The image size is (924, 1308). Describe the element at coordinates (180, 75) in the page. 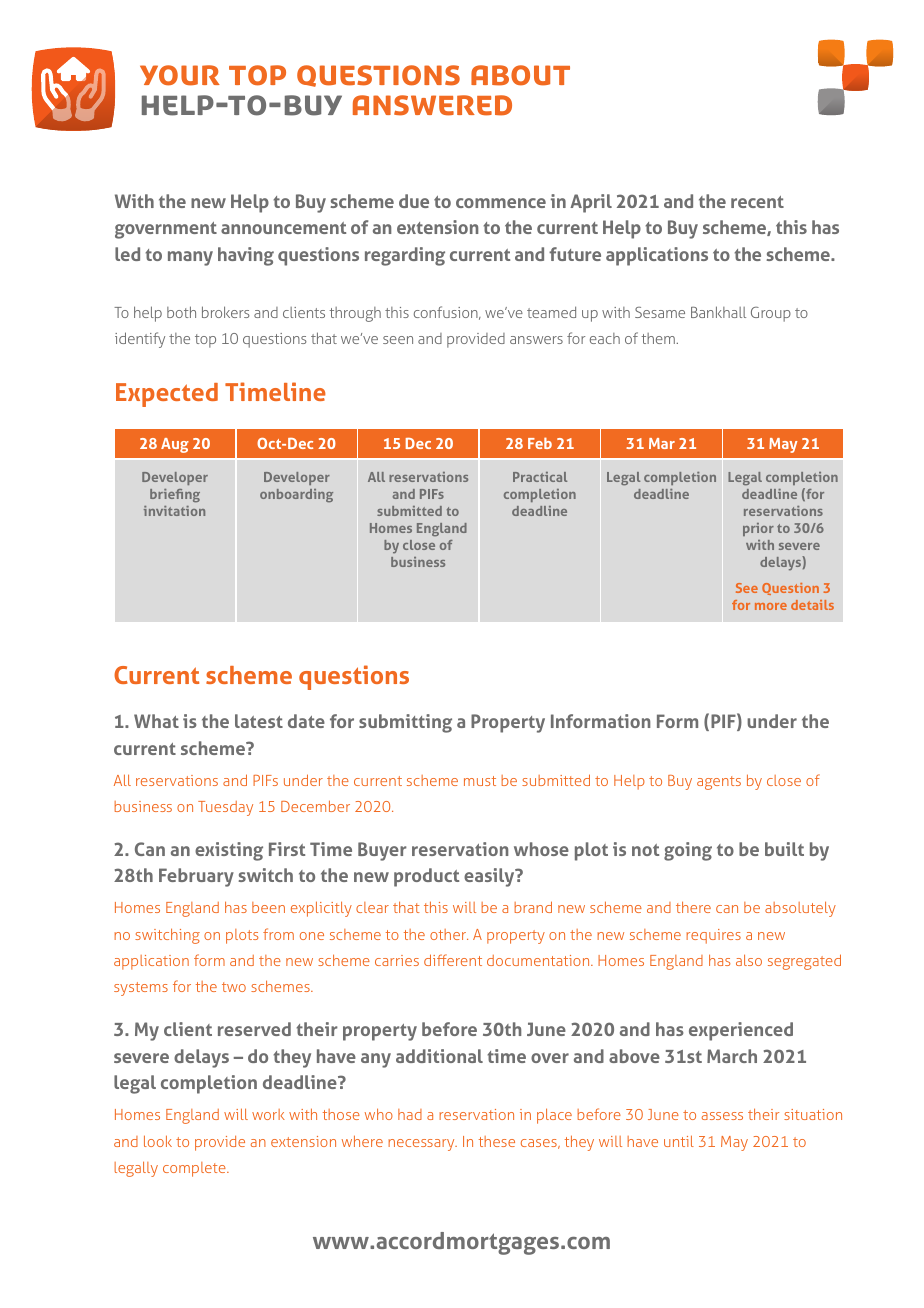

I see `YOUR` at that location.
